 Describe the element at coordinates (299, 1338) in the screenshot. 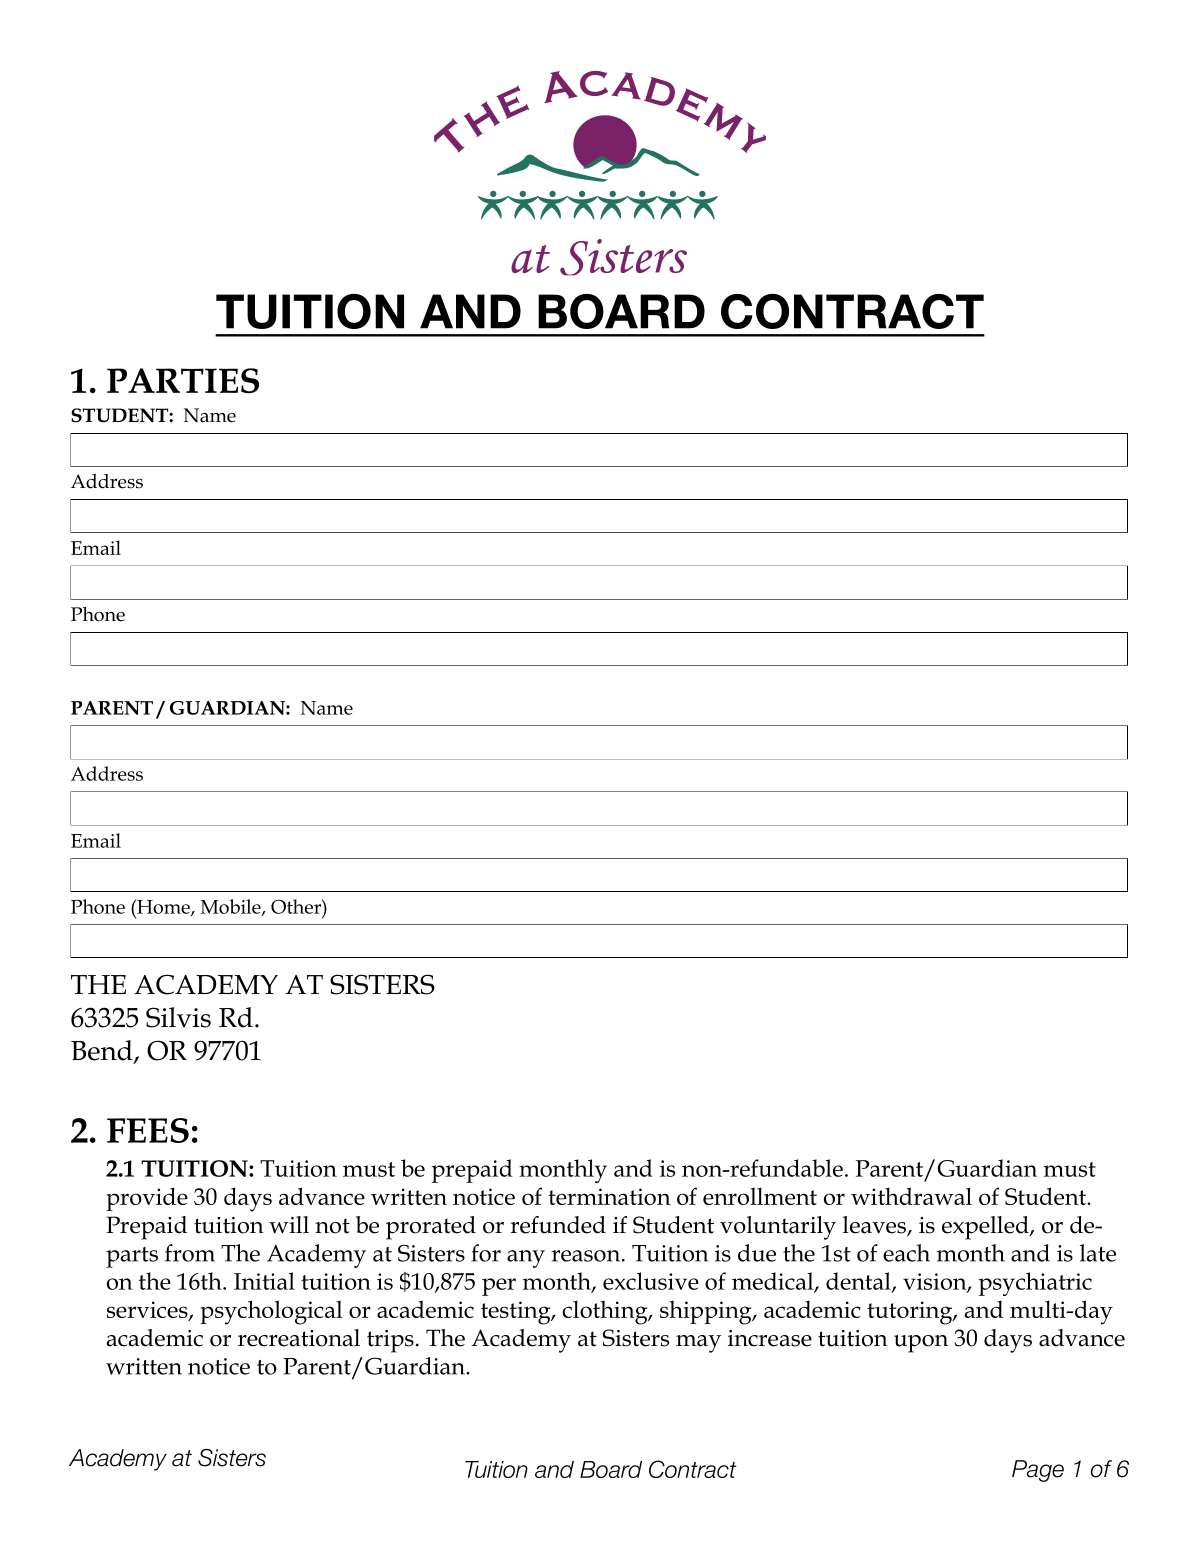

I see `recreational` at that location.
